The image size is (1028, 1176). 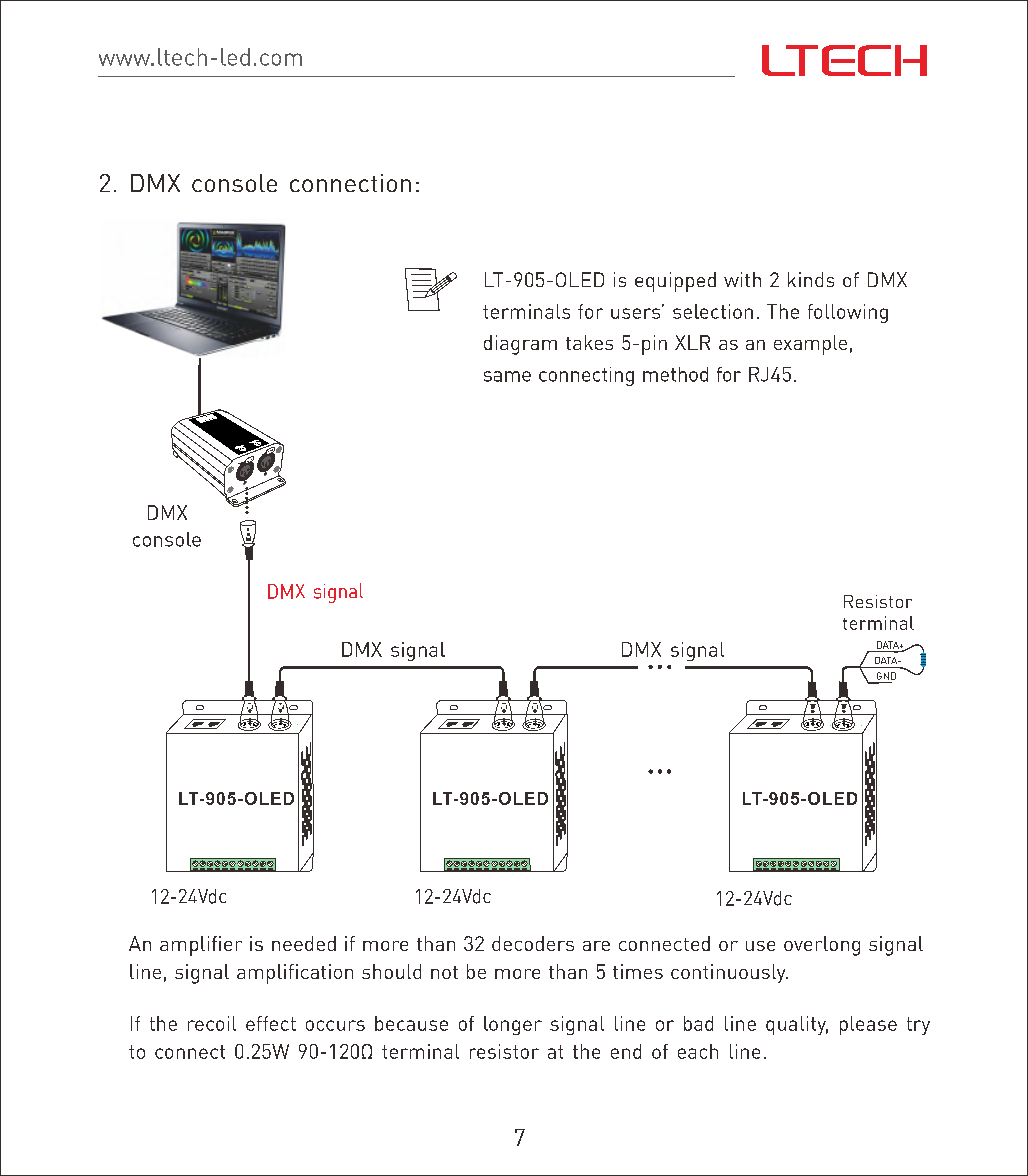 What do you see at coordinates (637, 312) in the image?
I see `users` at bounding box center [637, 312].
